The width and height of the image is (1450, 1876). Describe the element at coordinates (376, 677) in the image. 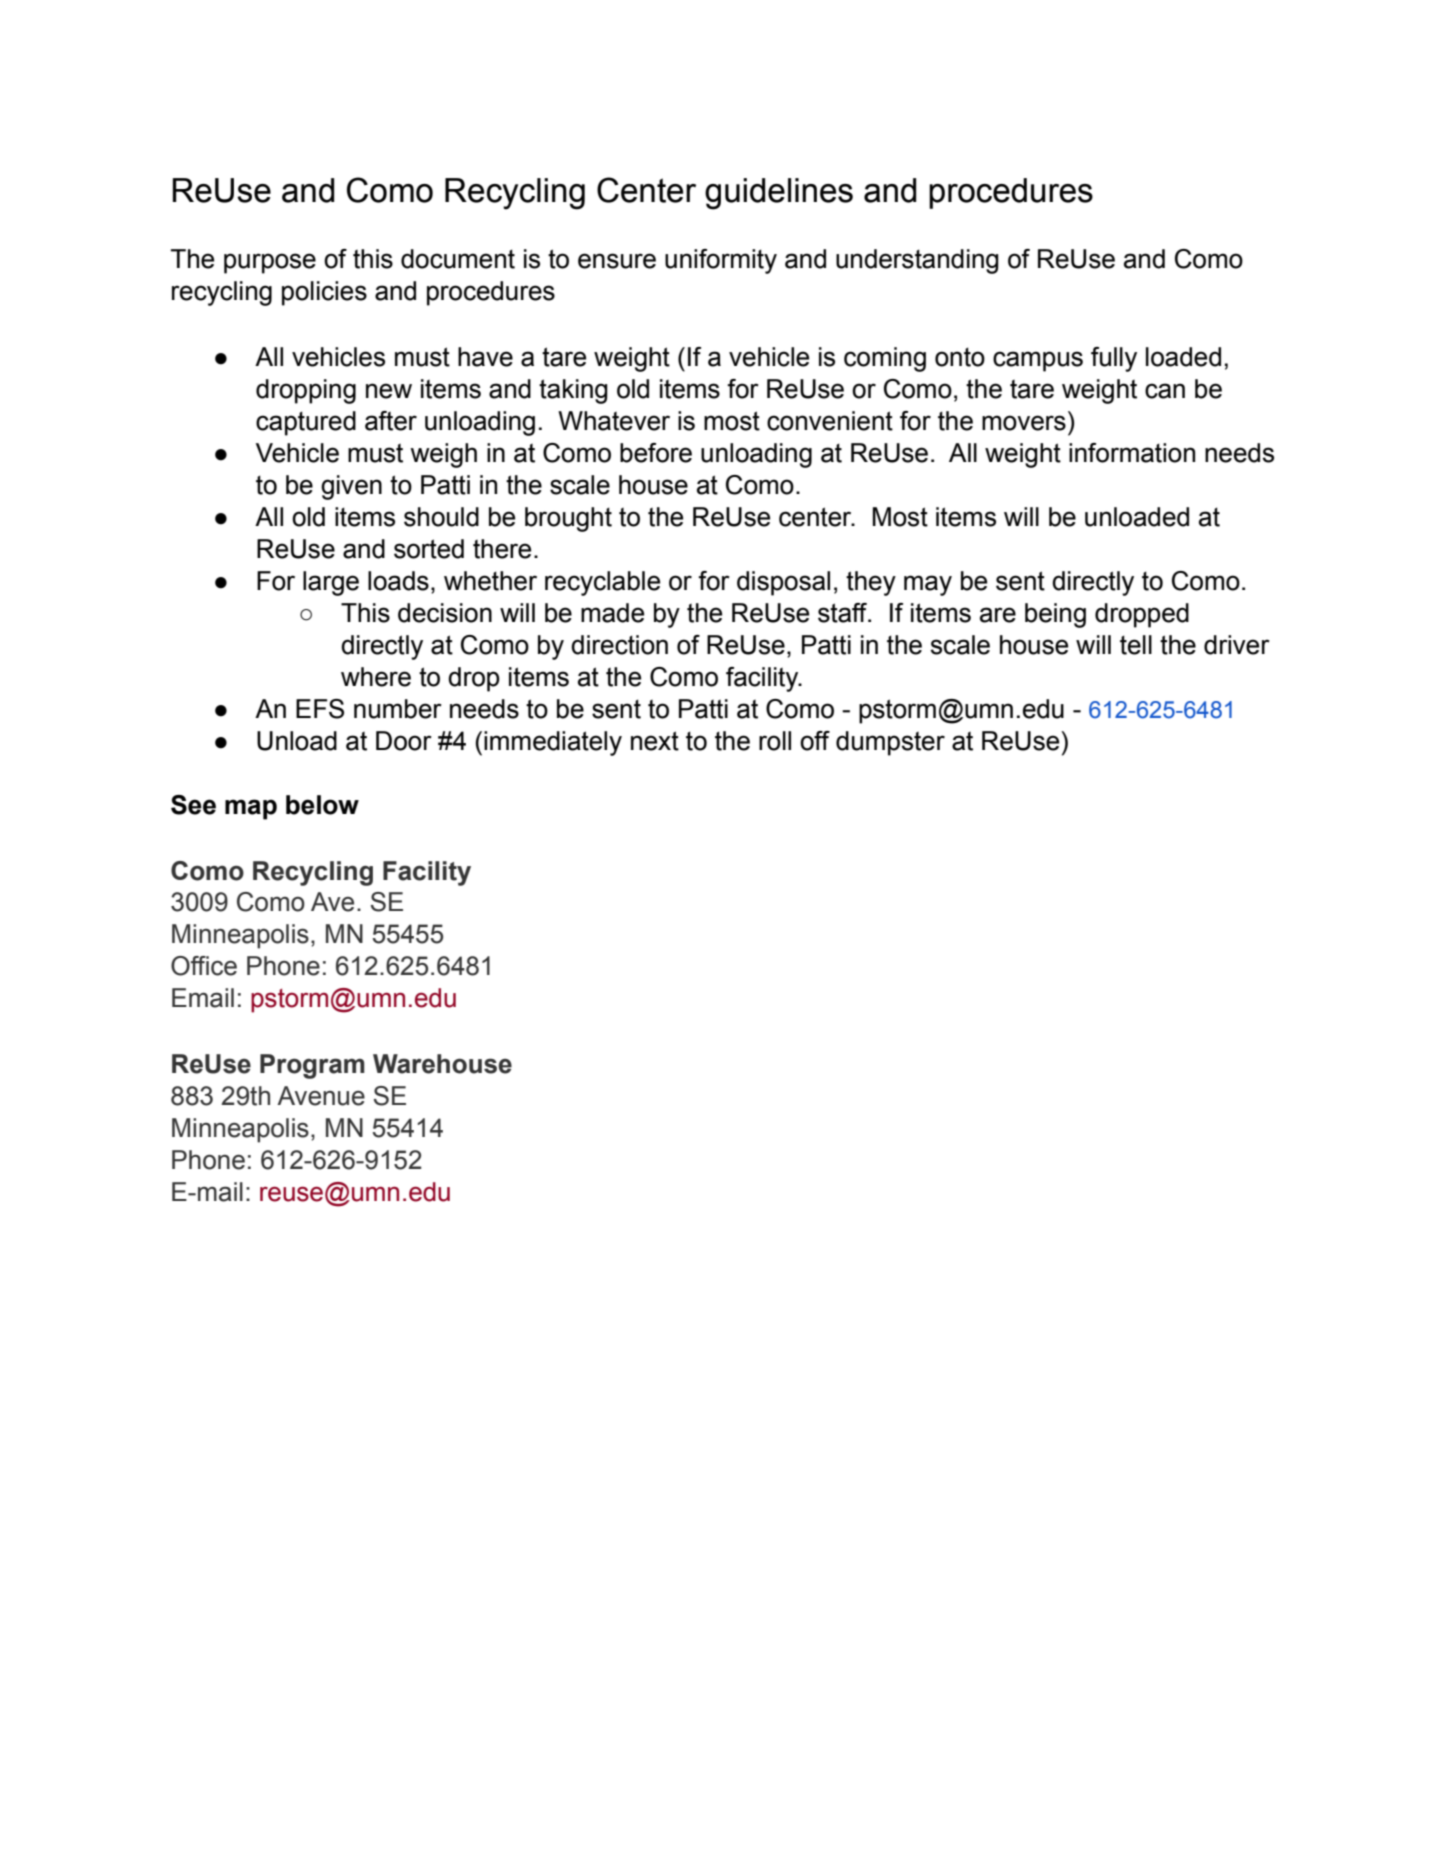

I see `where` at that location.
